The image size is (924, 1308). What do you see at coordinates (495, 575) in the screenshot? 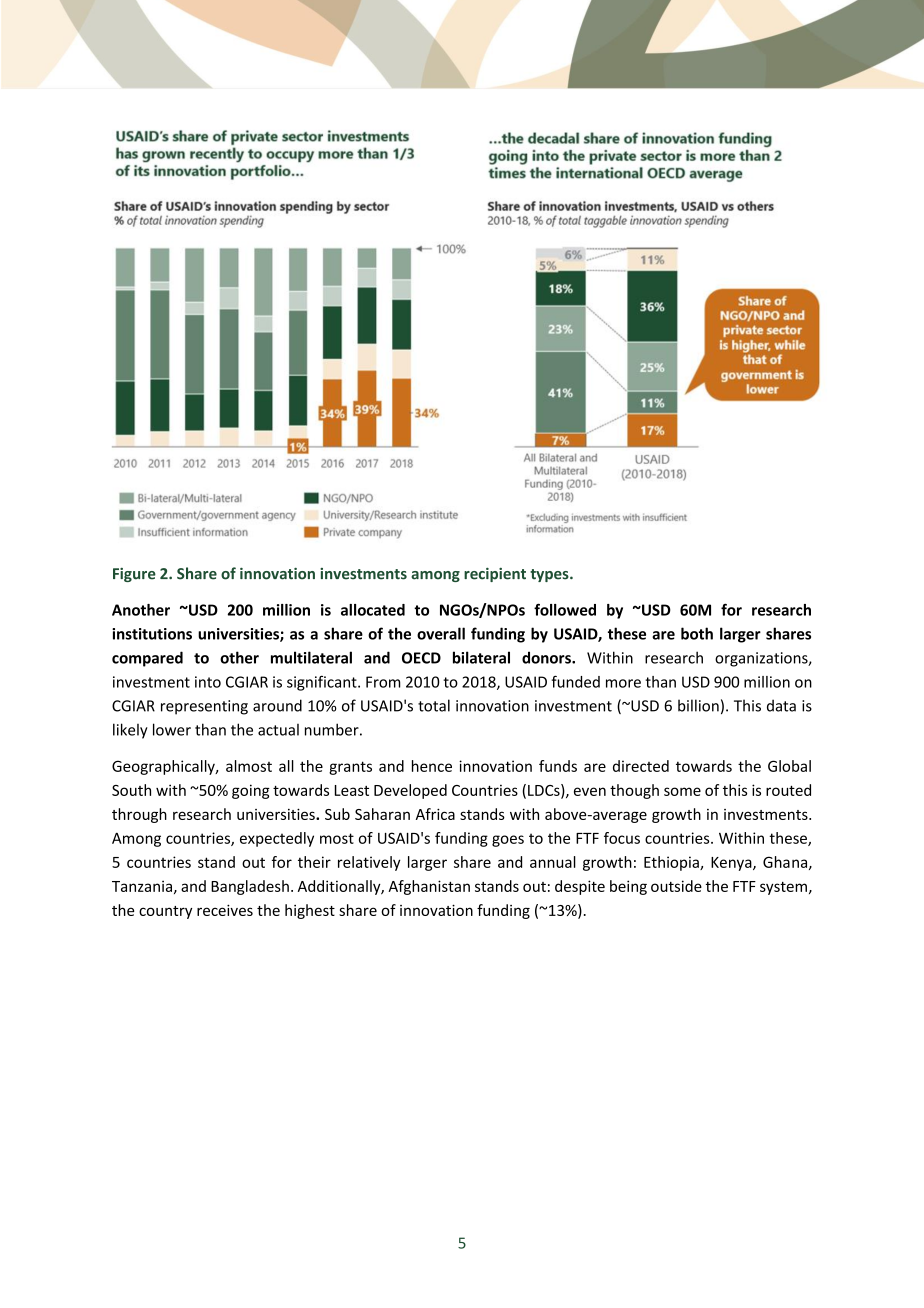
I see `recipient` at bounding box center [495, 575].
